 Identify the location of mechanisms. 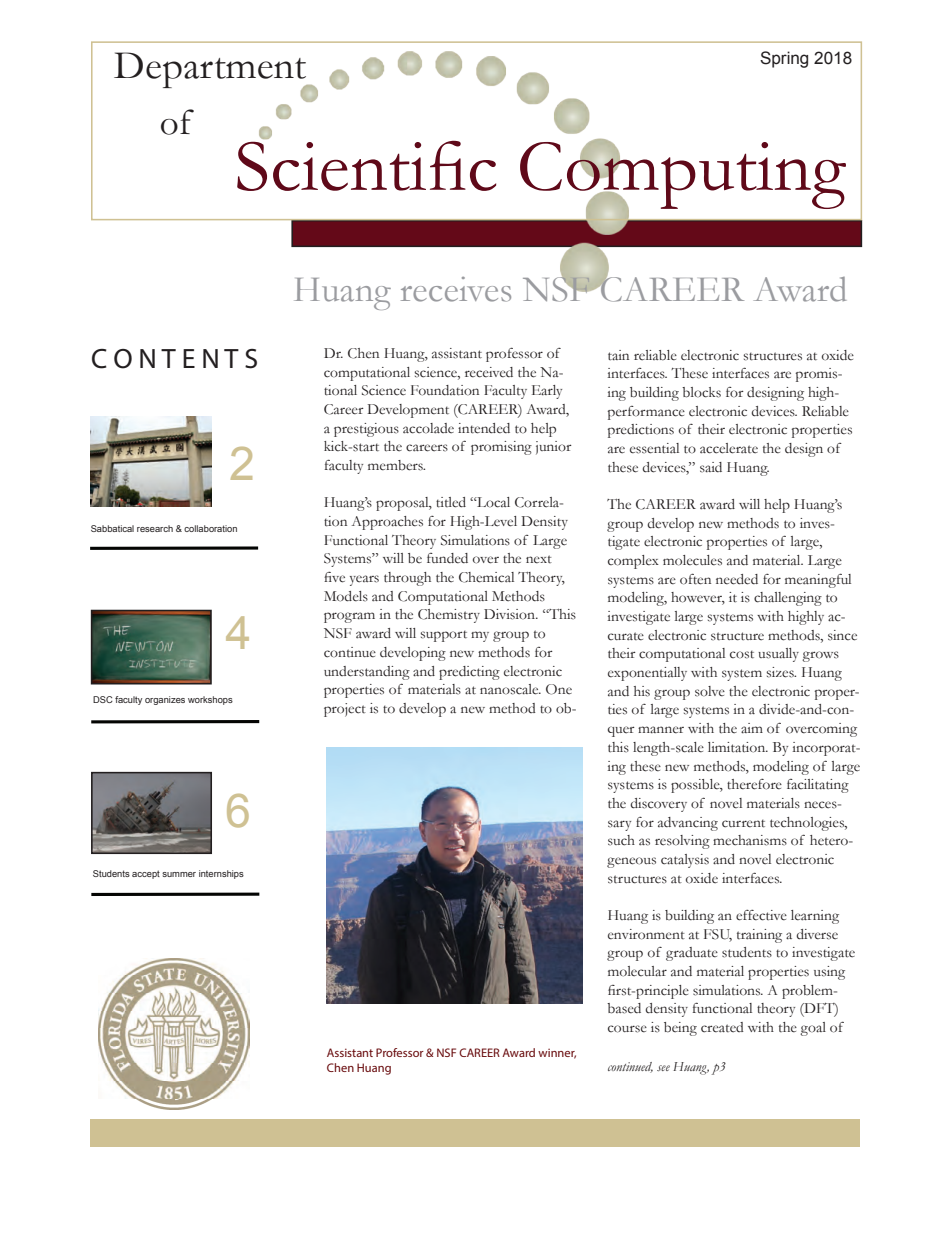
(750, 840).
